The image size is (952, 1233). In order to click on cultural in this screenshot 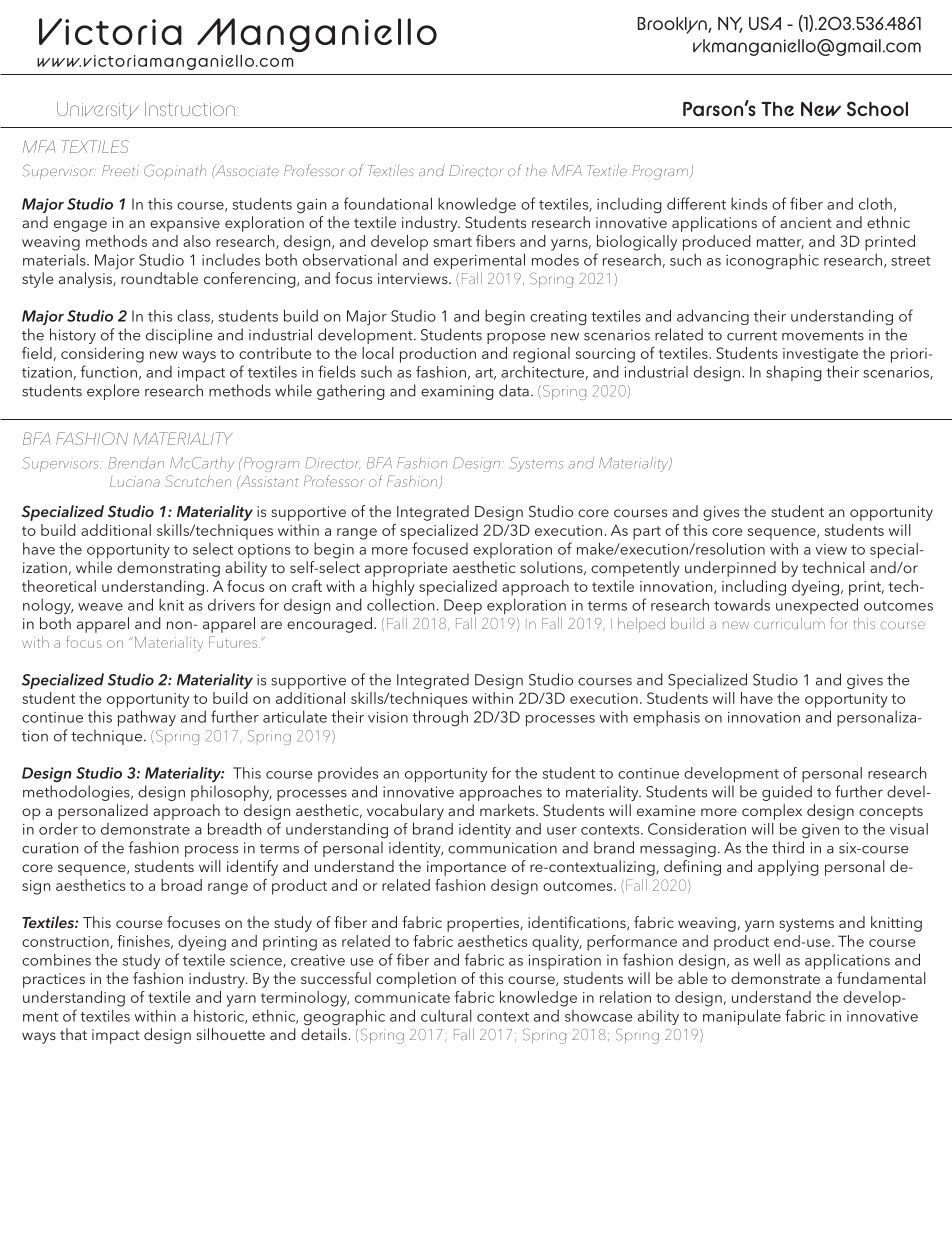, I will do `click(446, 1016)`.
